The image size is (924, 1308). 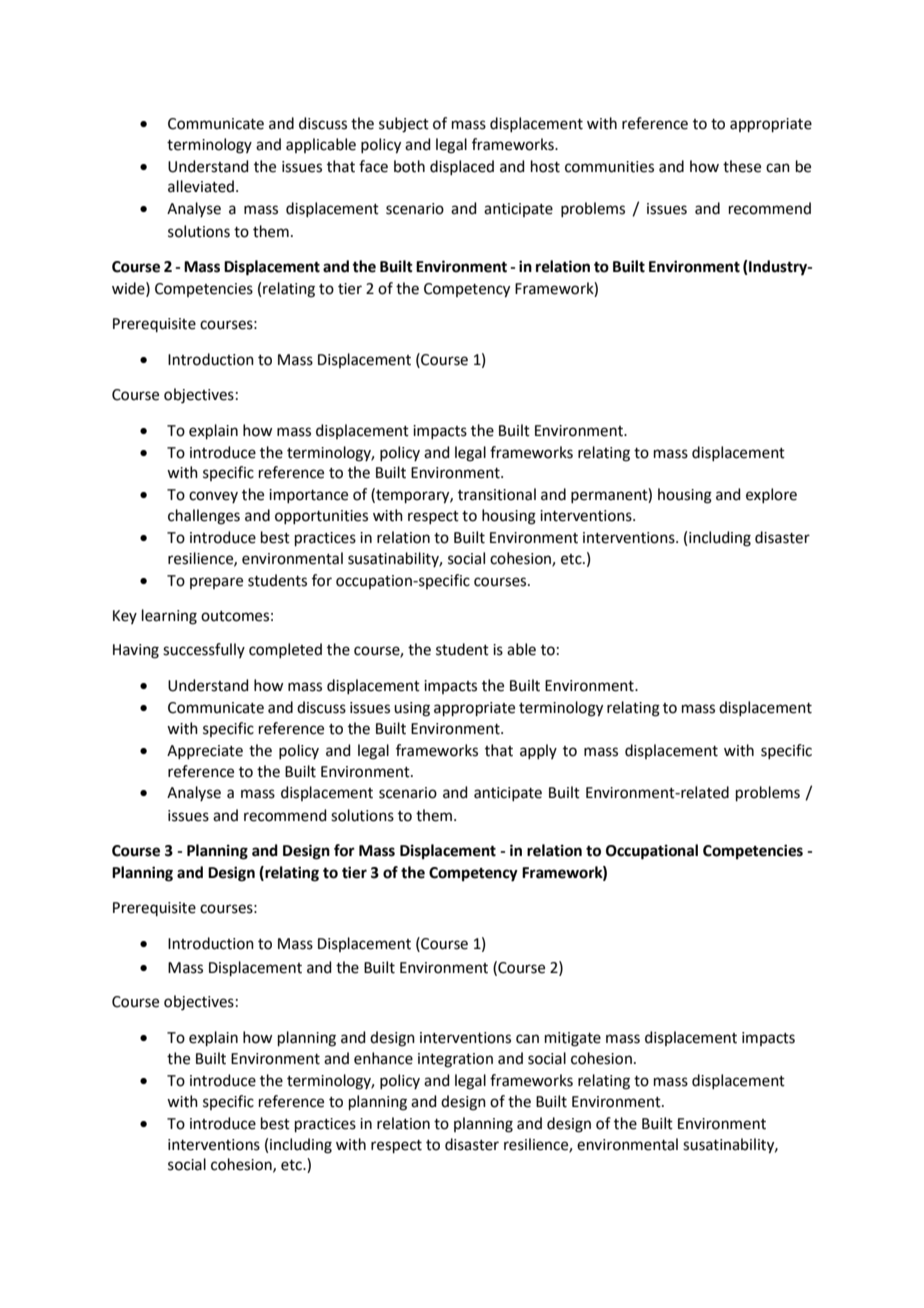 I want to click on enhance, so click(x=383, y=1058).
